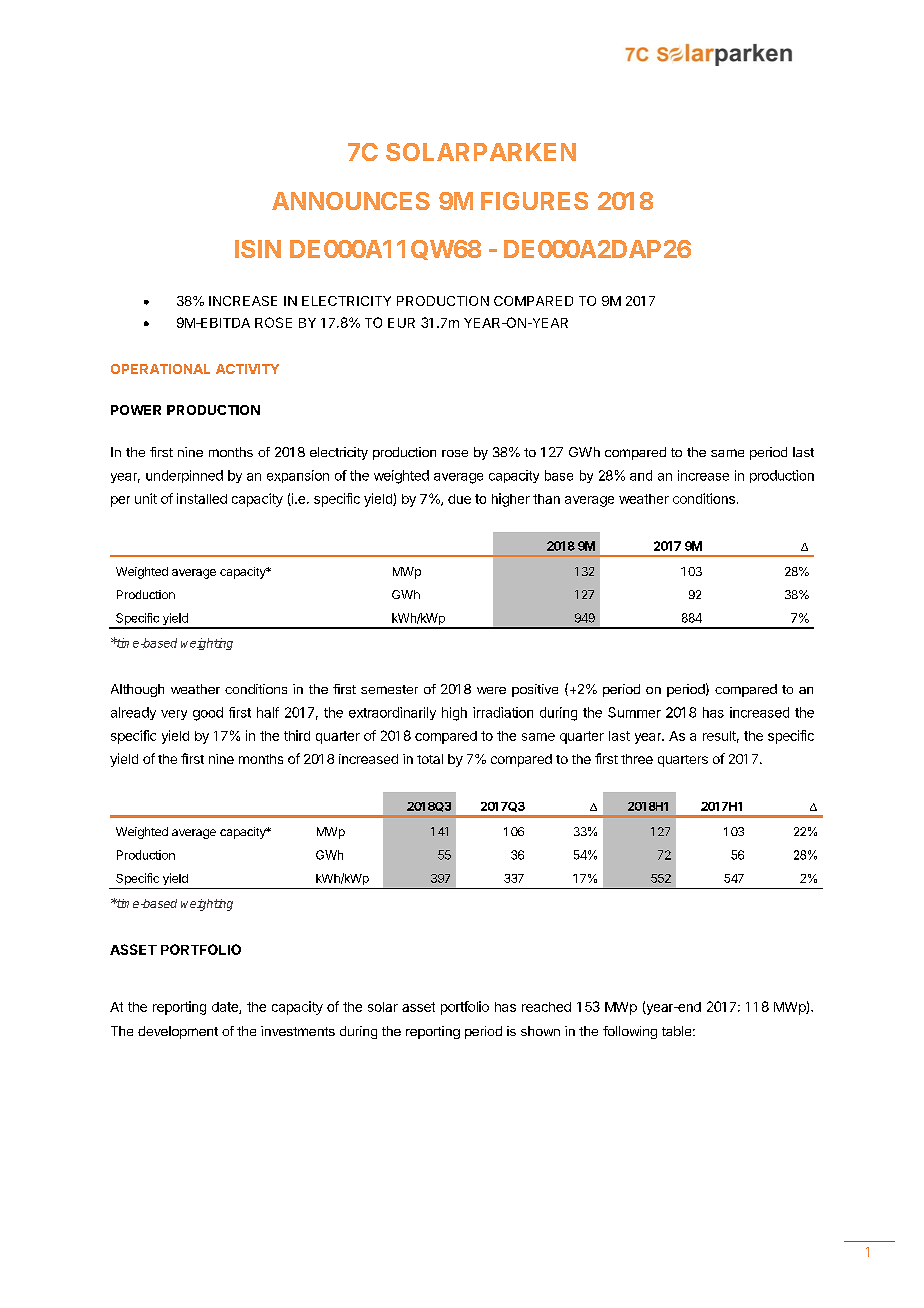  I want to click on ISIN, so click(258, 249).
